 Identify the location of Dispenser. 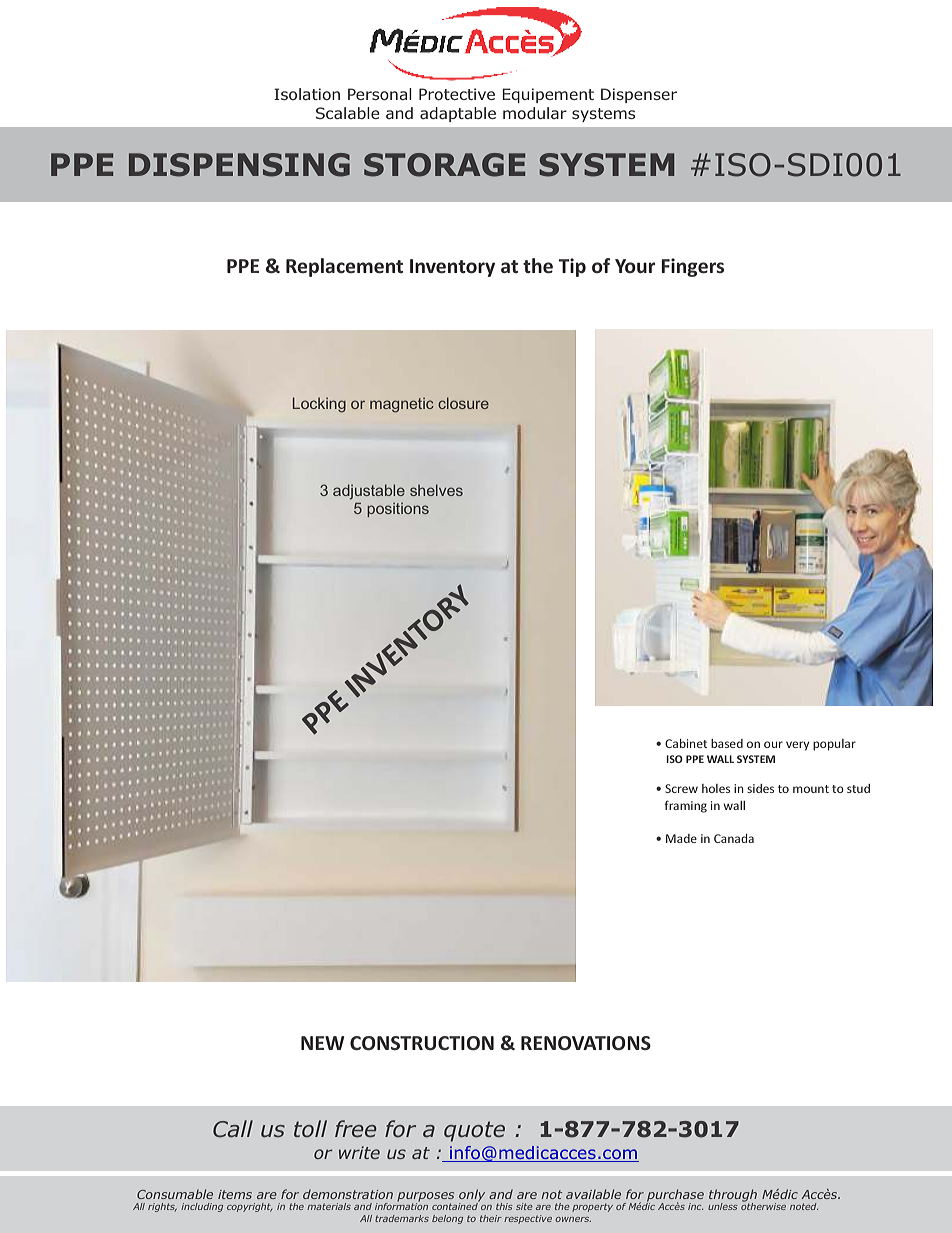
(639, 95).
